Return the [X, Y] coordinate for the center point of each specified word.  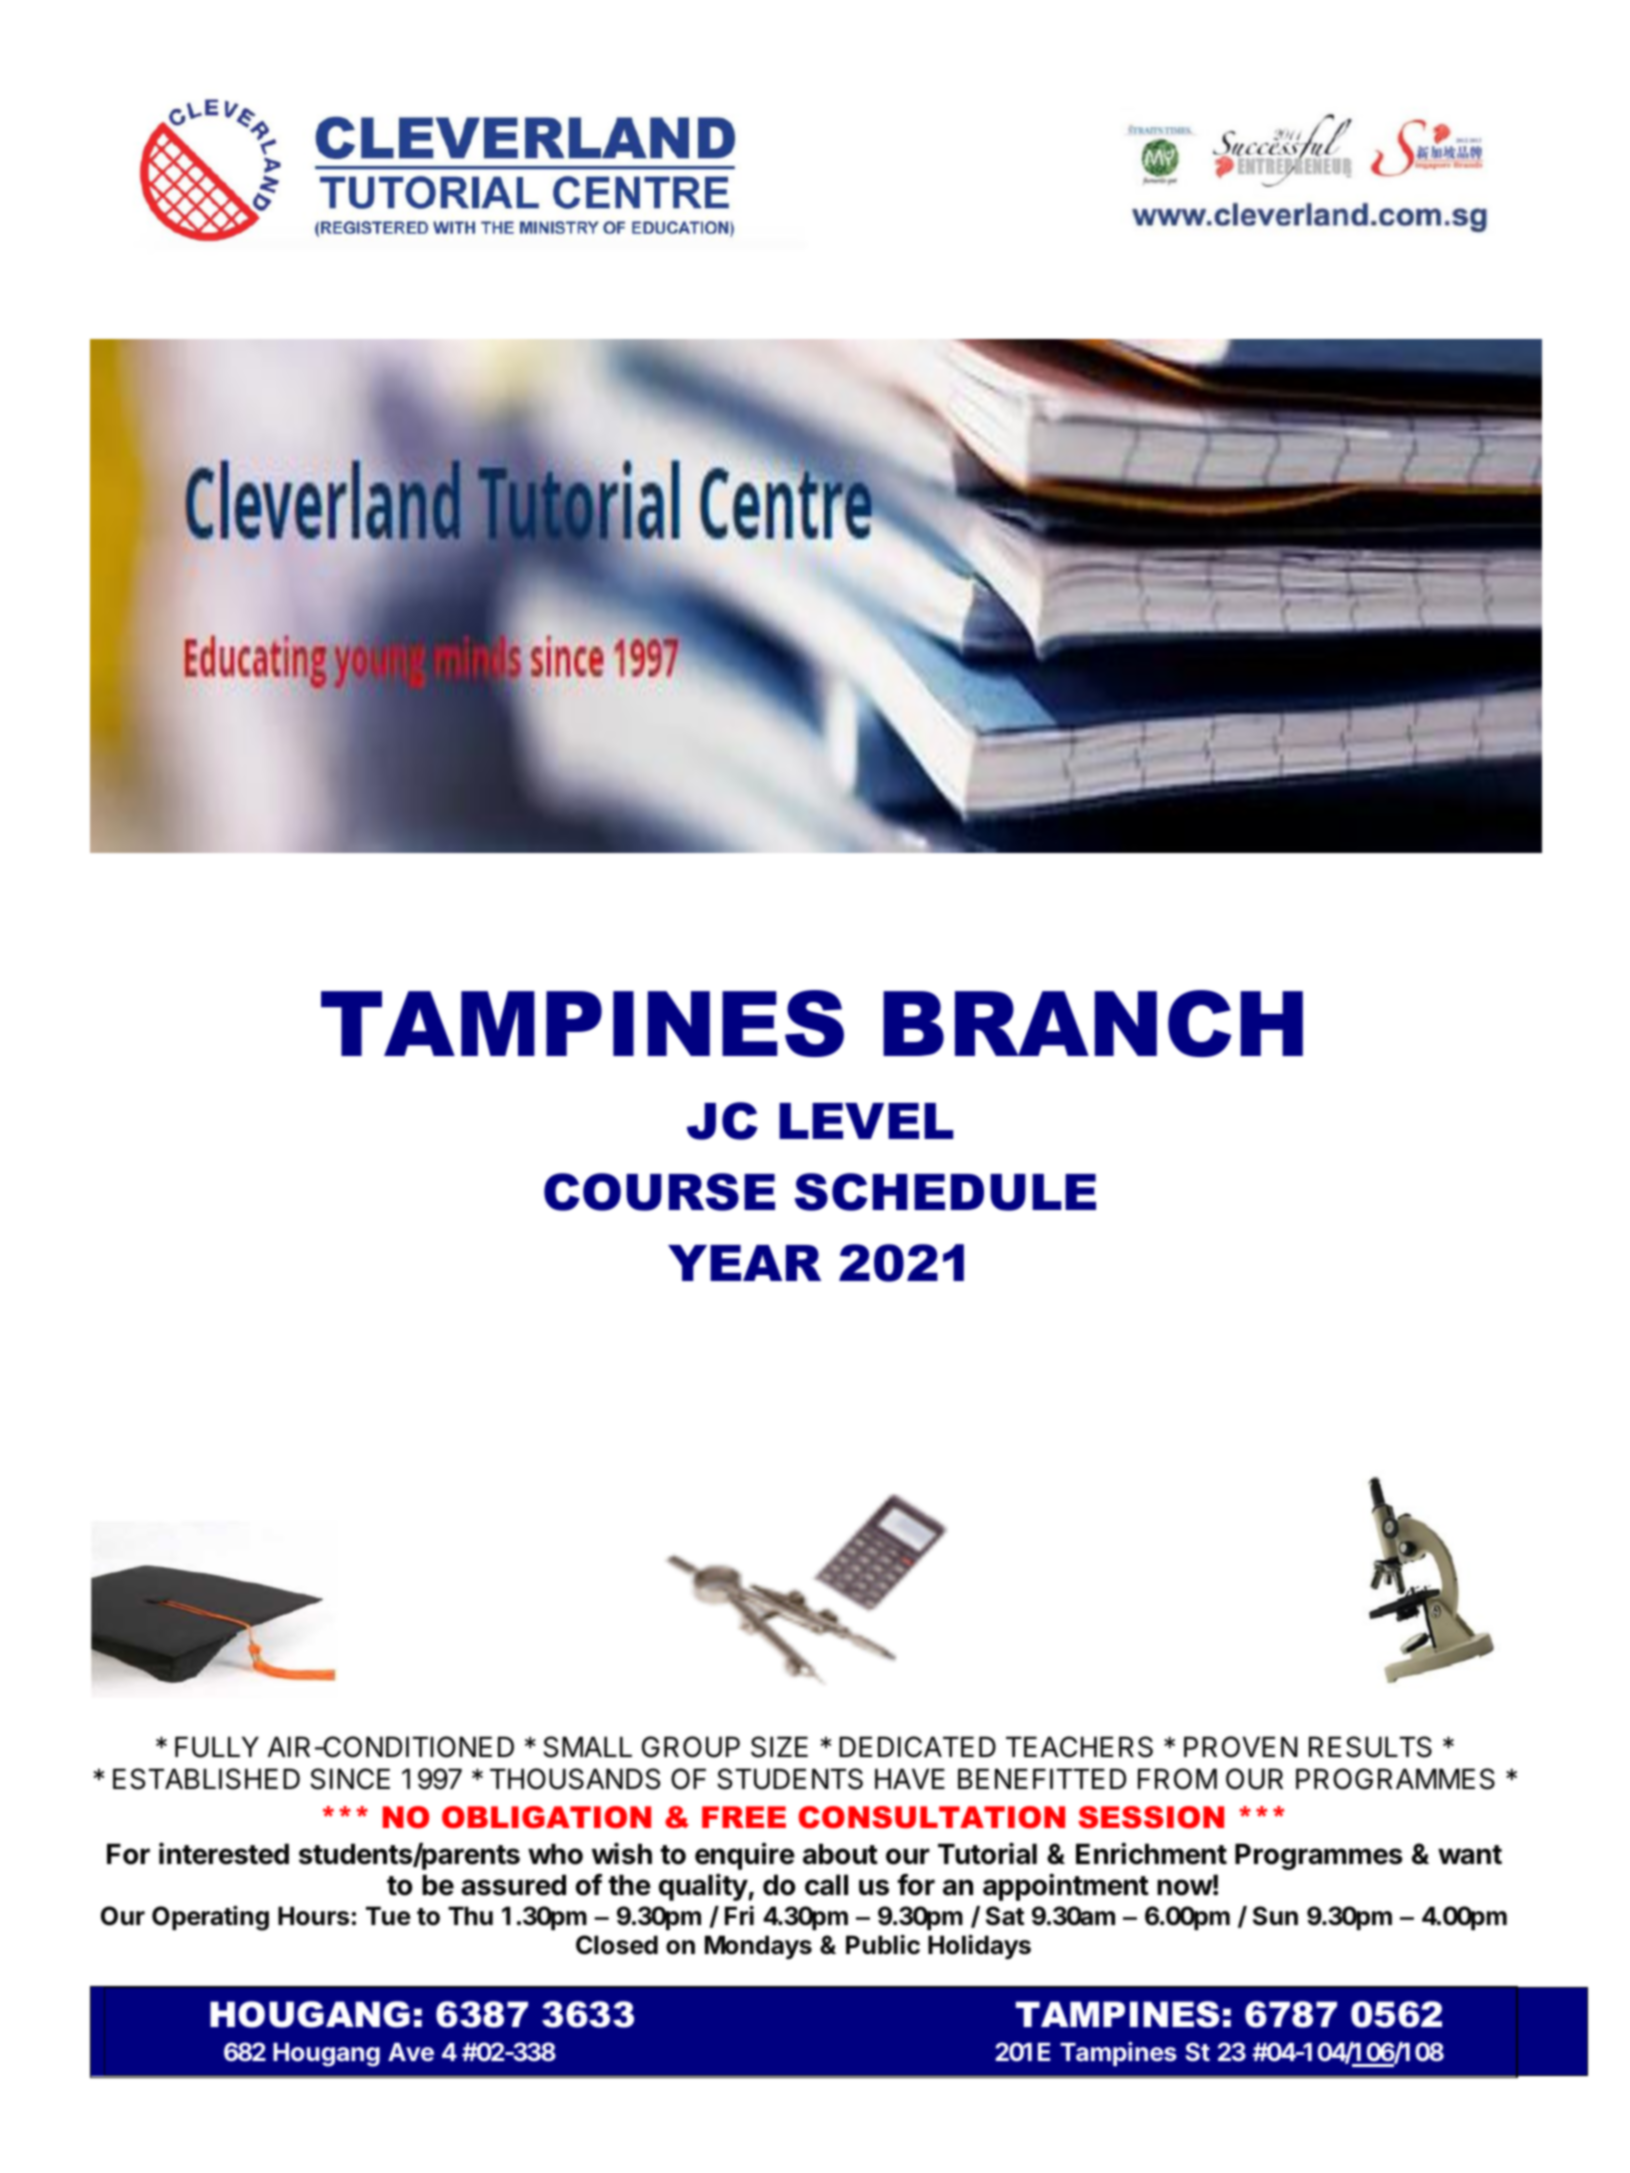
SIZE [779, 1747]
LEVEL [866, 1121]
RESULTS [1370, 1747]
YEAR [744, 1263]
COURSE [659, 1192]
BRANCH [1093, 1023]
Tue [388, 1916]
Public [883, 1945]
